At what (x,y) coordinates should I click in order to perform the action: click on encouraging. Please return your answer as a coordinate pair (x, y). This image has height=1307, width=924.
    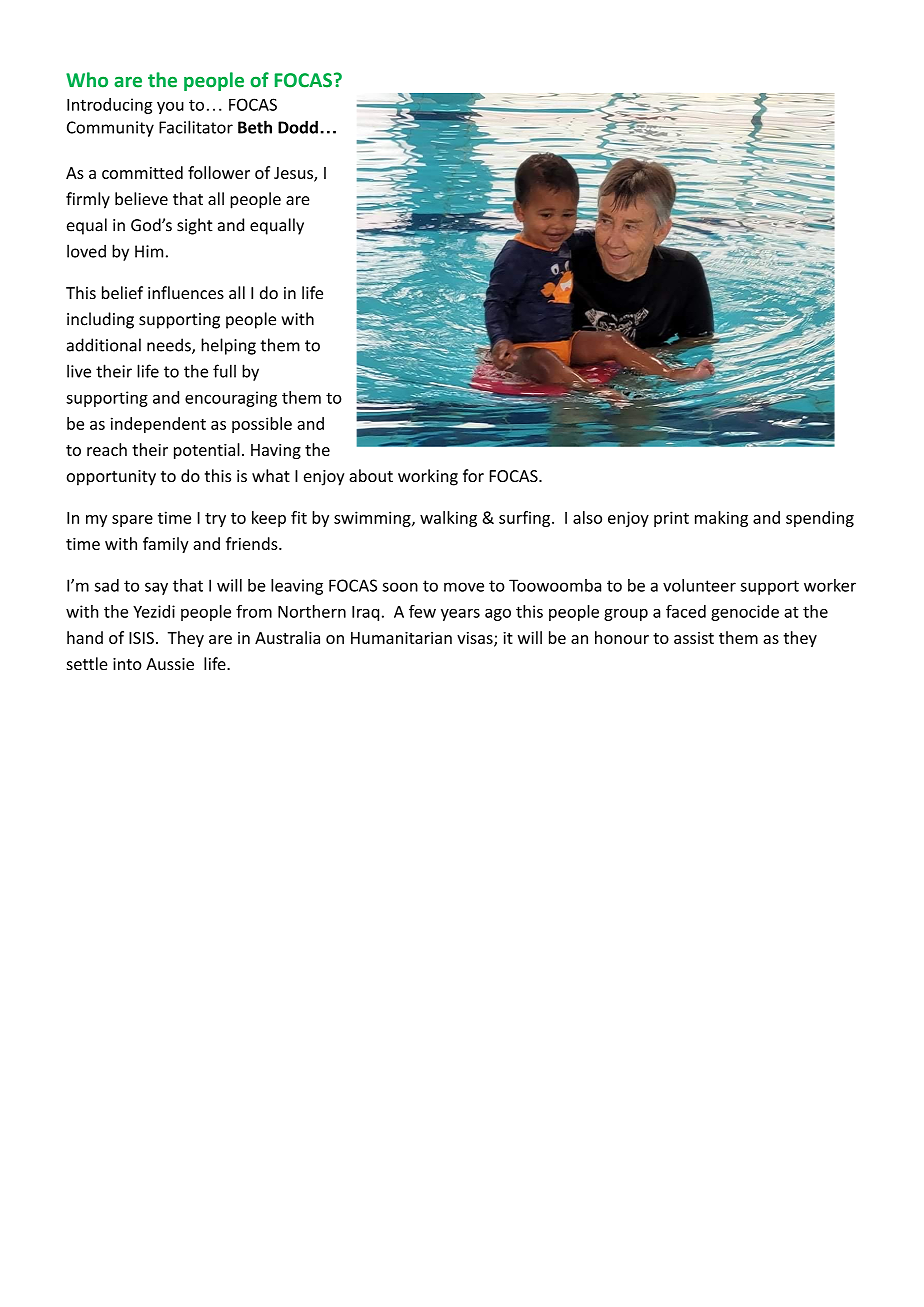
    Looking at the image, I should click on (231, 399).
